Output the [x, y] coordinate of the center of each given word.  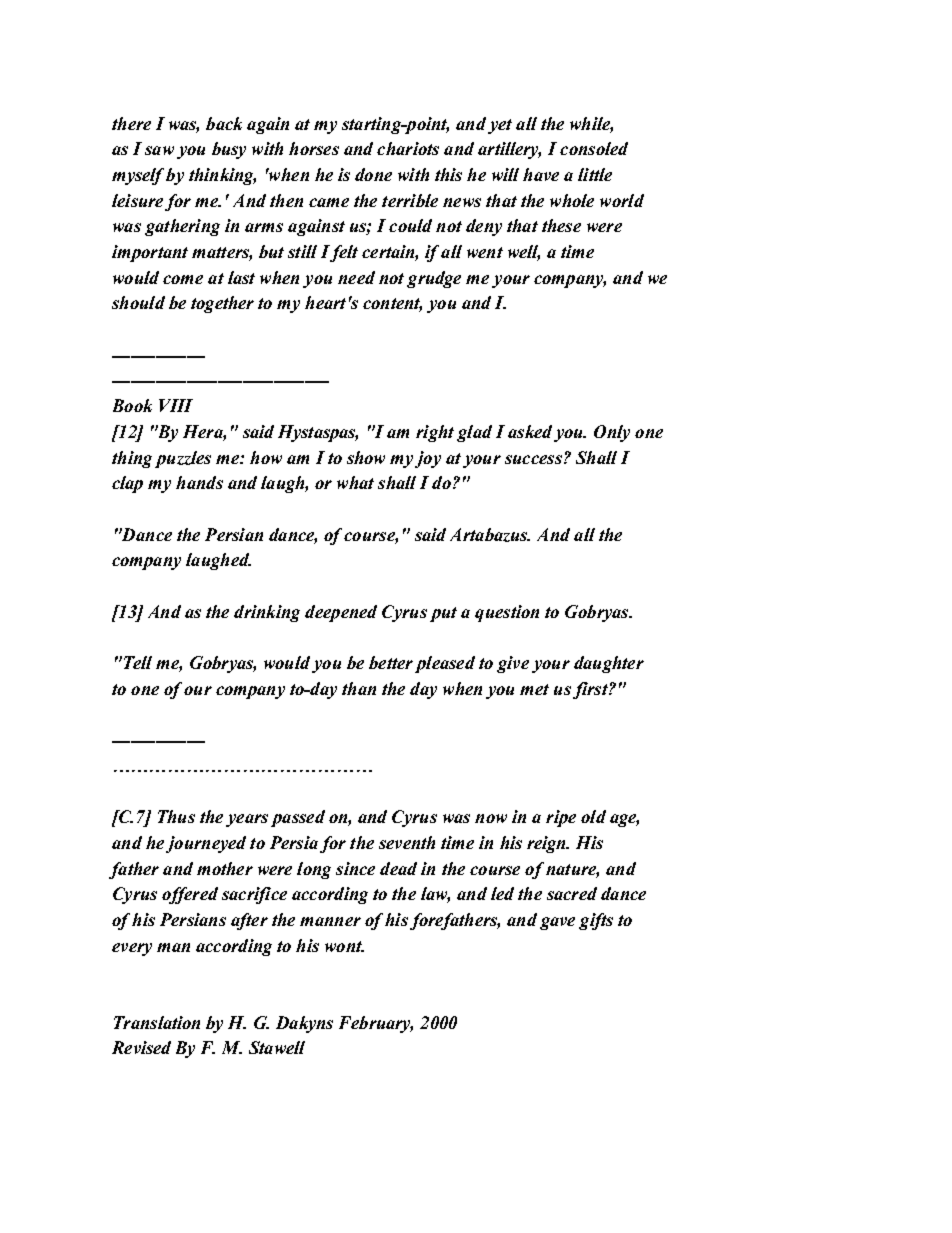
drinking [267, 613]
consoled [594, 148]
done [373, 174]
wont [344, 946]
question [507, 613]
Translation [157, 1022]
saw [159, 150]
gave [557, 923]
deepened [341, 613]
